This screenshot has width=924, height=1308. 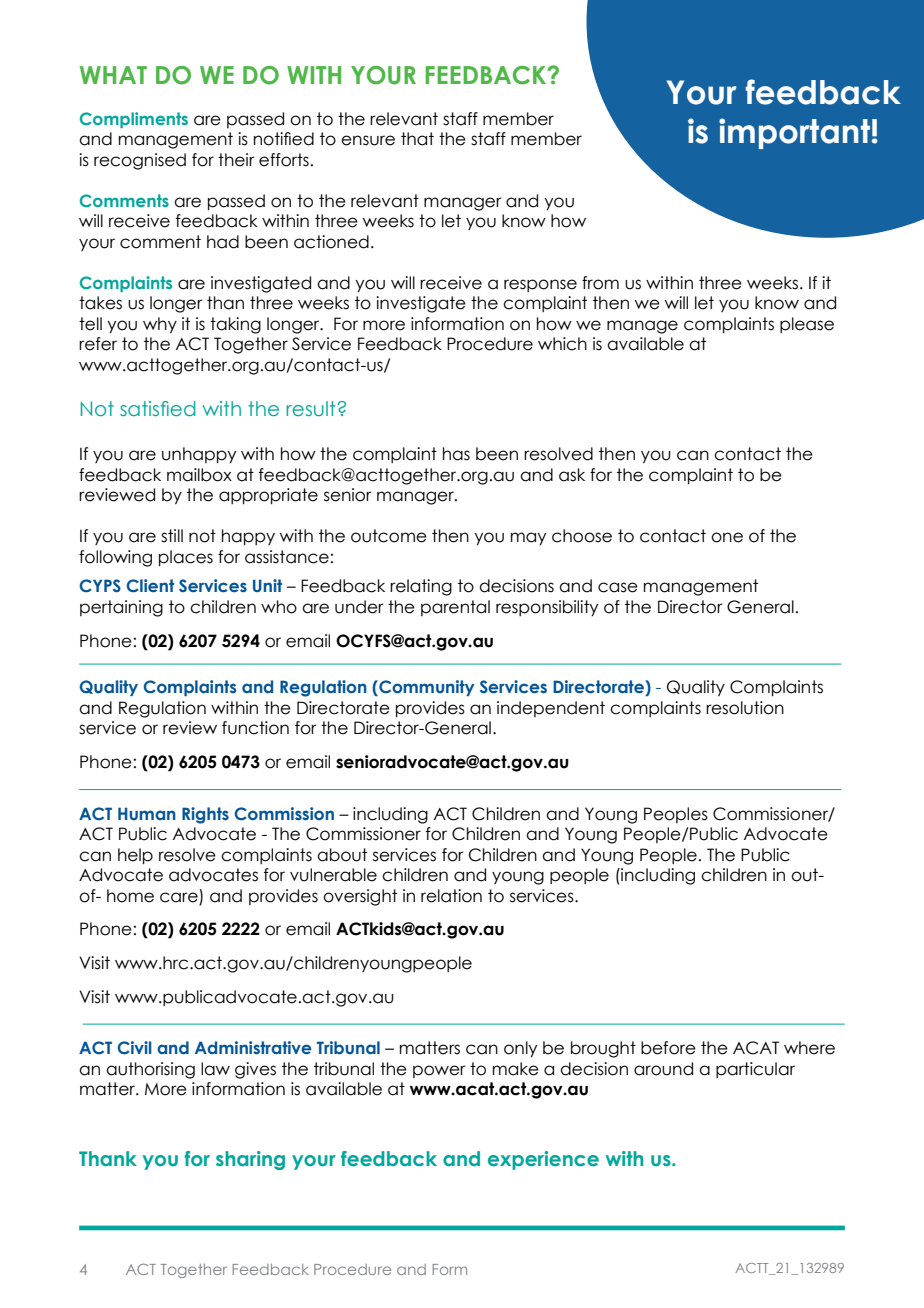 What do you see at coordinates (150, 1070) in the screenshot?
I see `authorising` at bounding box center [150, 1070].
